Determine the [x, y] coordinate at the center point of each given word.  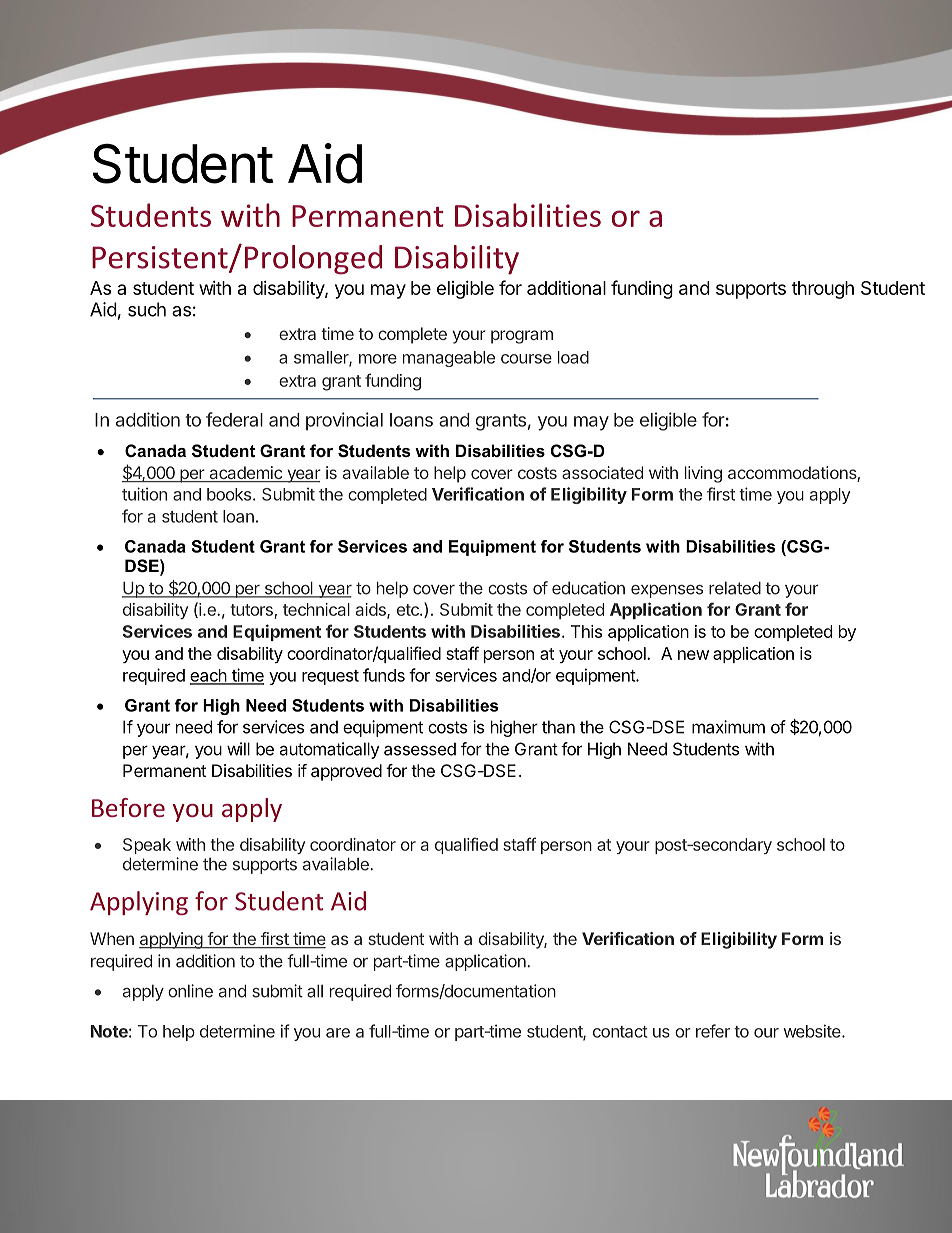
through [823, 290]
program [522, 337]
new [693, 655]
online [190, 991]
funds [384, 675]
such [147, 309]
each [209, 676]
